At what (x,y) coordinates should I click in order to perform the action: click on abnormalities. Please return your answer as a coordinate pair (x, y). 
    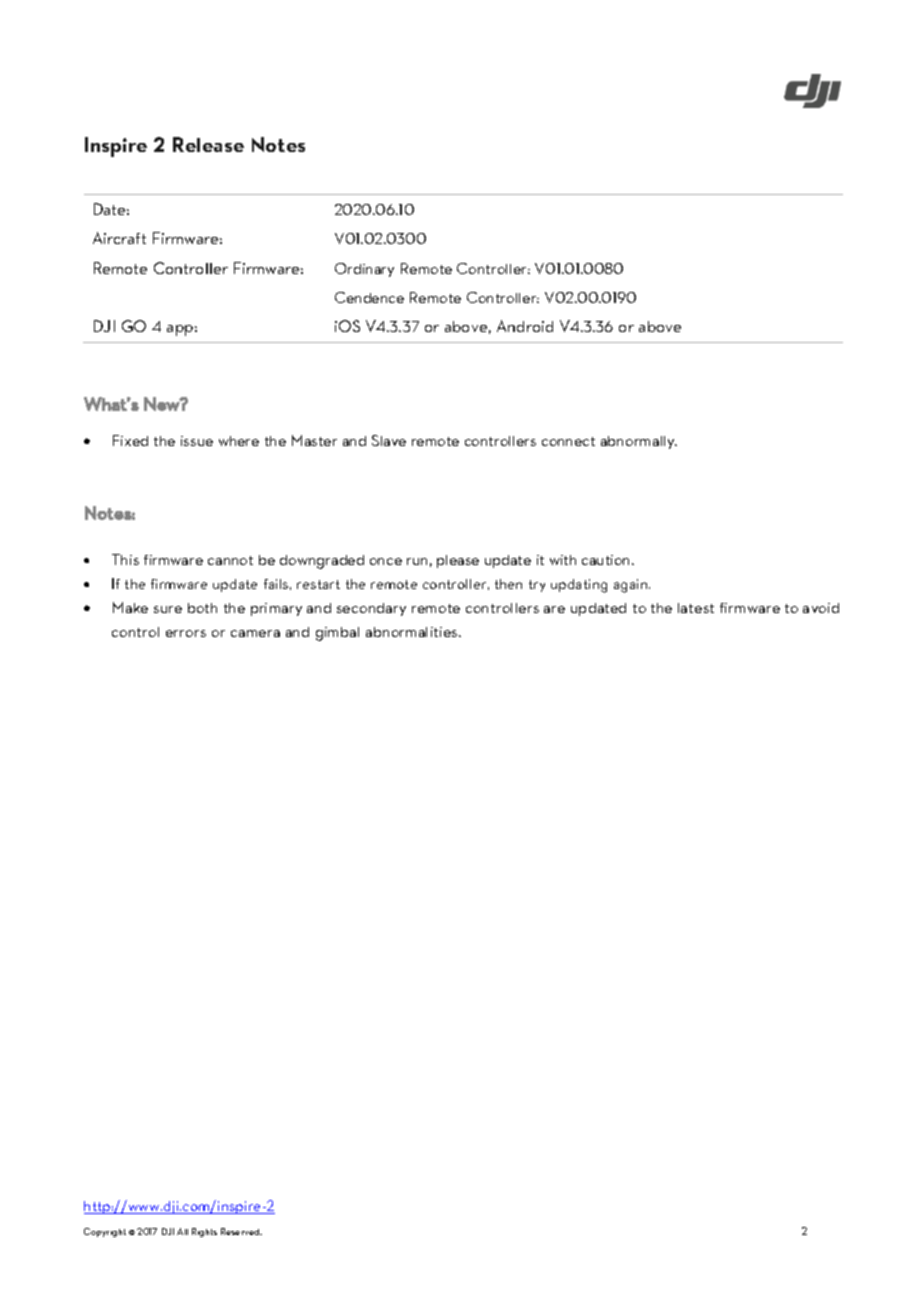
    Looking at the image, I should click on (413, 632).
